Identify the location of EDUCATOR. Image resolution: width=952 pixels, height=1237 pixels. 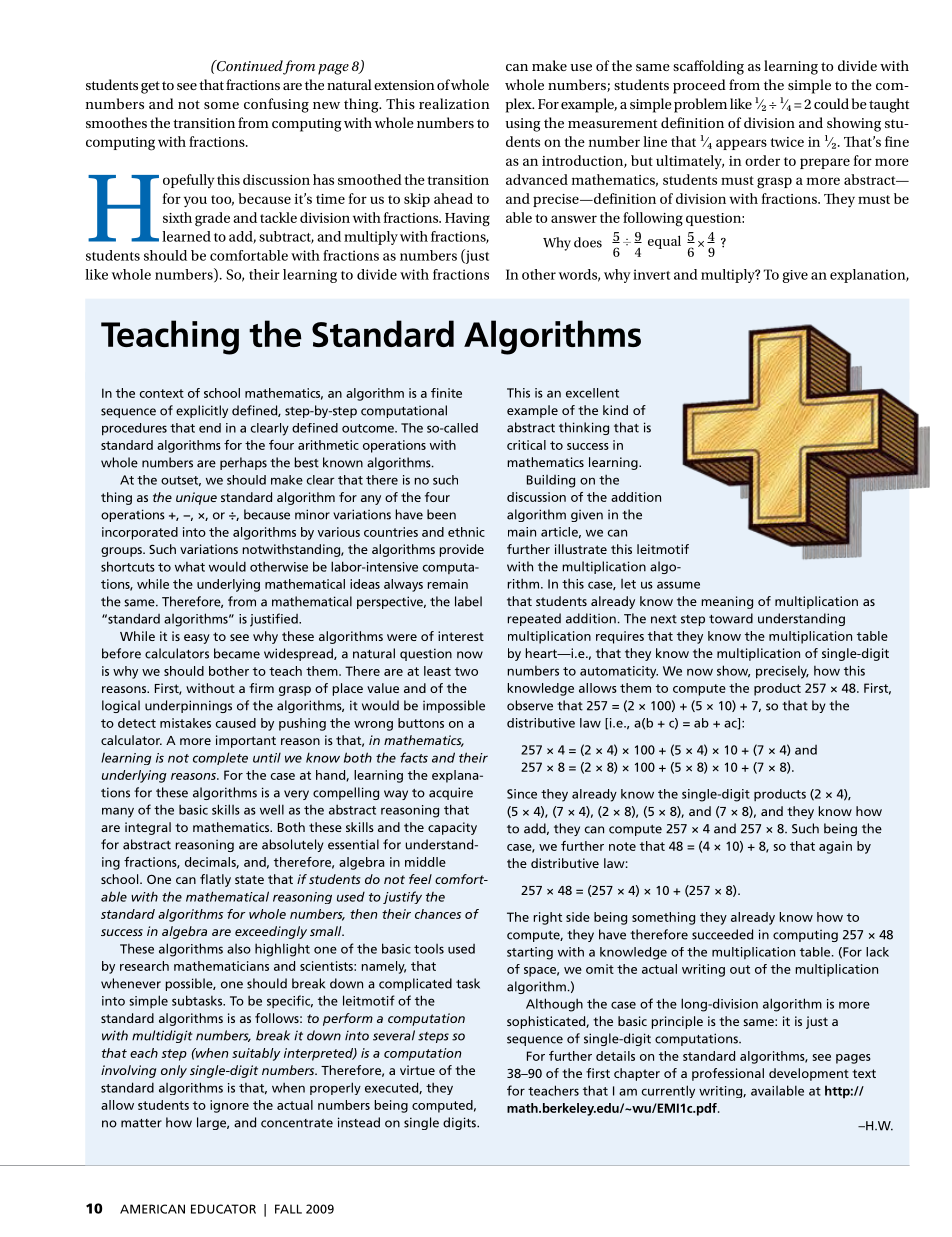
(223, 1209).
